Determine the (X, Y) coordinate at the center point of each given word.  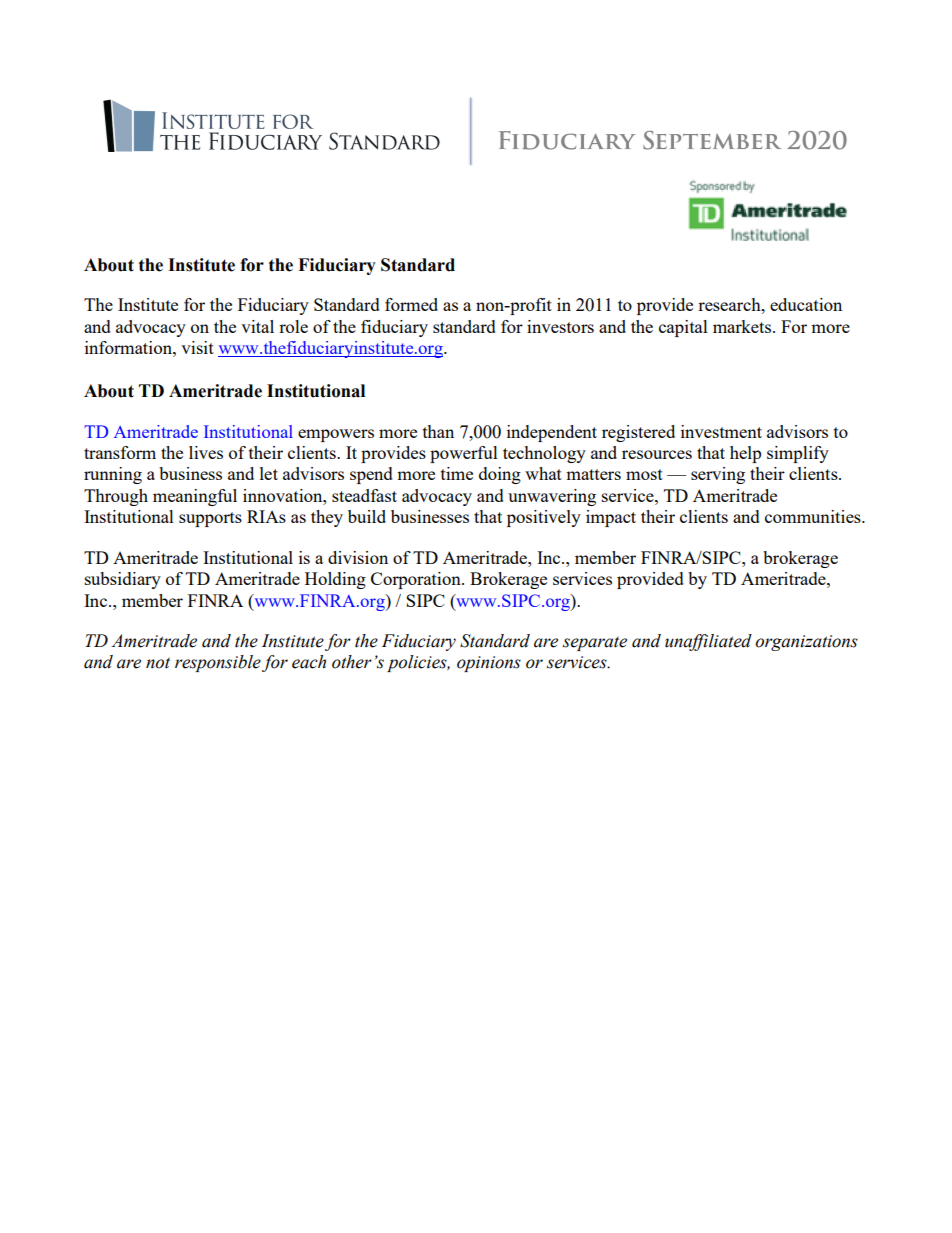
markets (742, 326)
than (438, 431)
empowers (336, 435)
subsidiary (123, 580)
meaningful (195, 497)
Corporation (417, 580)
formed (411, 304)
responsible (218, 663)
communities (814, 516)
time (457, 473)
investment (721, 431)
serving (718, 475)
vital (257, 326)
